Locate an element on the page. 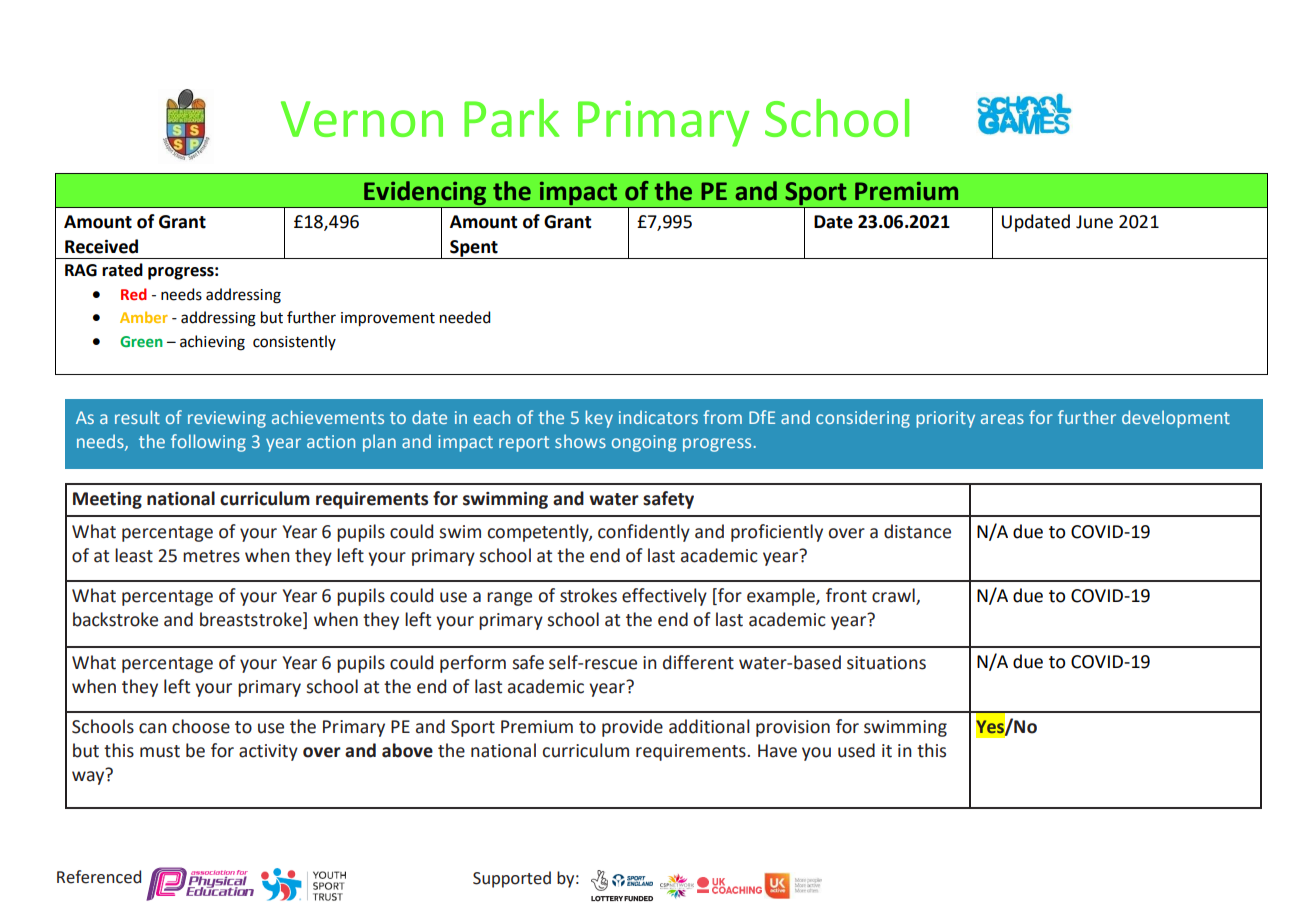 This image has height=924, width=1308. different is located at coordinates (698, 662).
